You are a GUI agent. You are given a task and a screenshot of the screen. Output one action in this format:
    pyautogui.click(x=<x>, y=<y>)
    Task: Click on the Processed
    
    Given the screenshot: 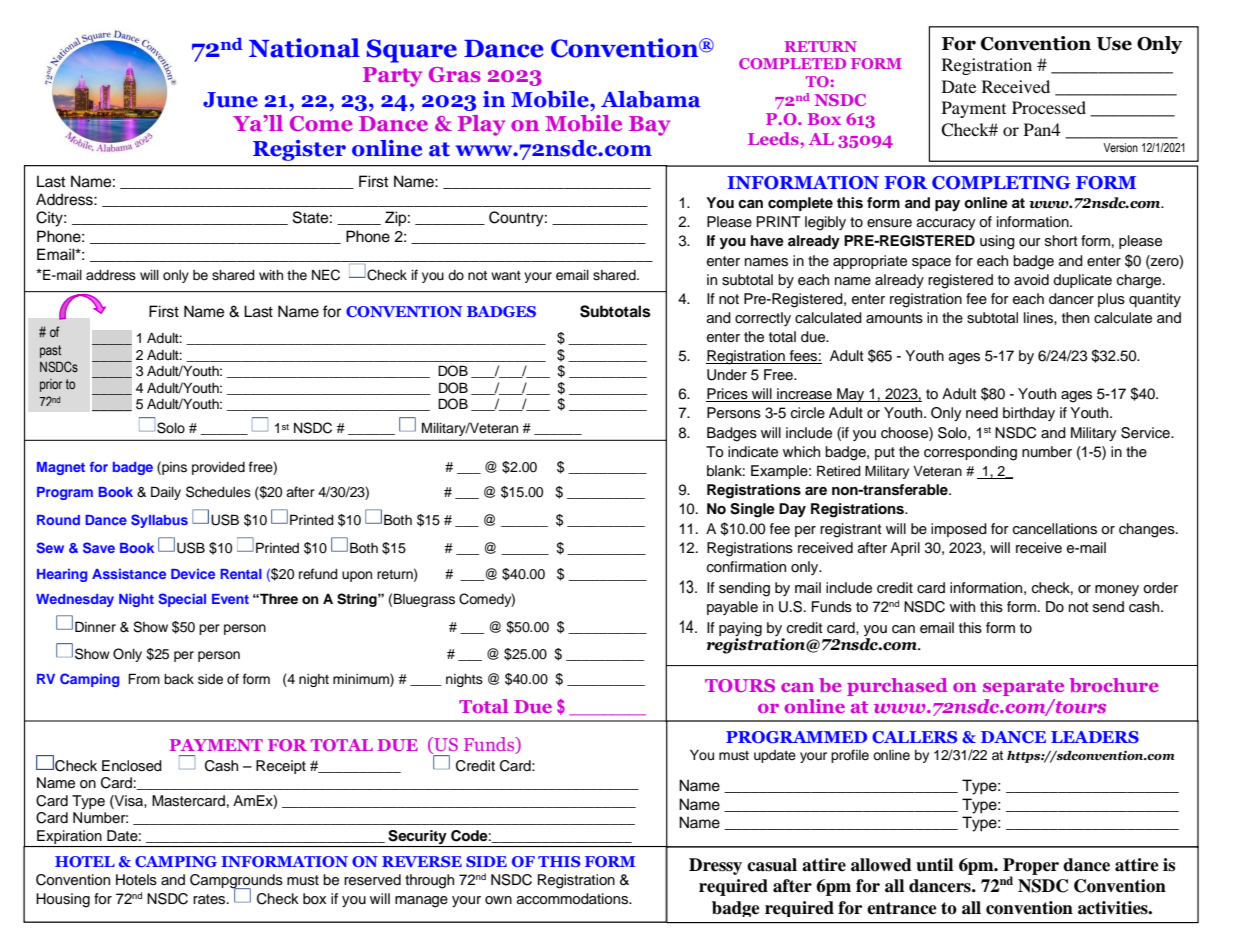 What is the action you would take?
    pyautogui.click(x=1049, y=107)
